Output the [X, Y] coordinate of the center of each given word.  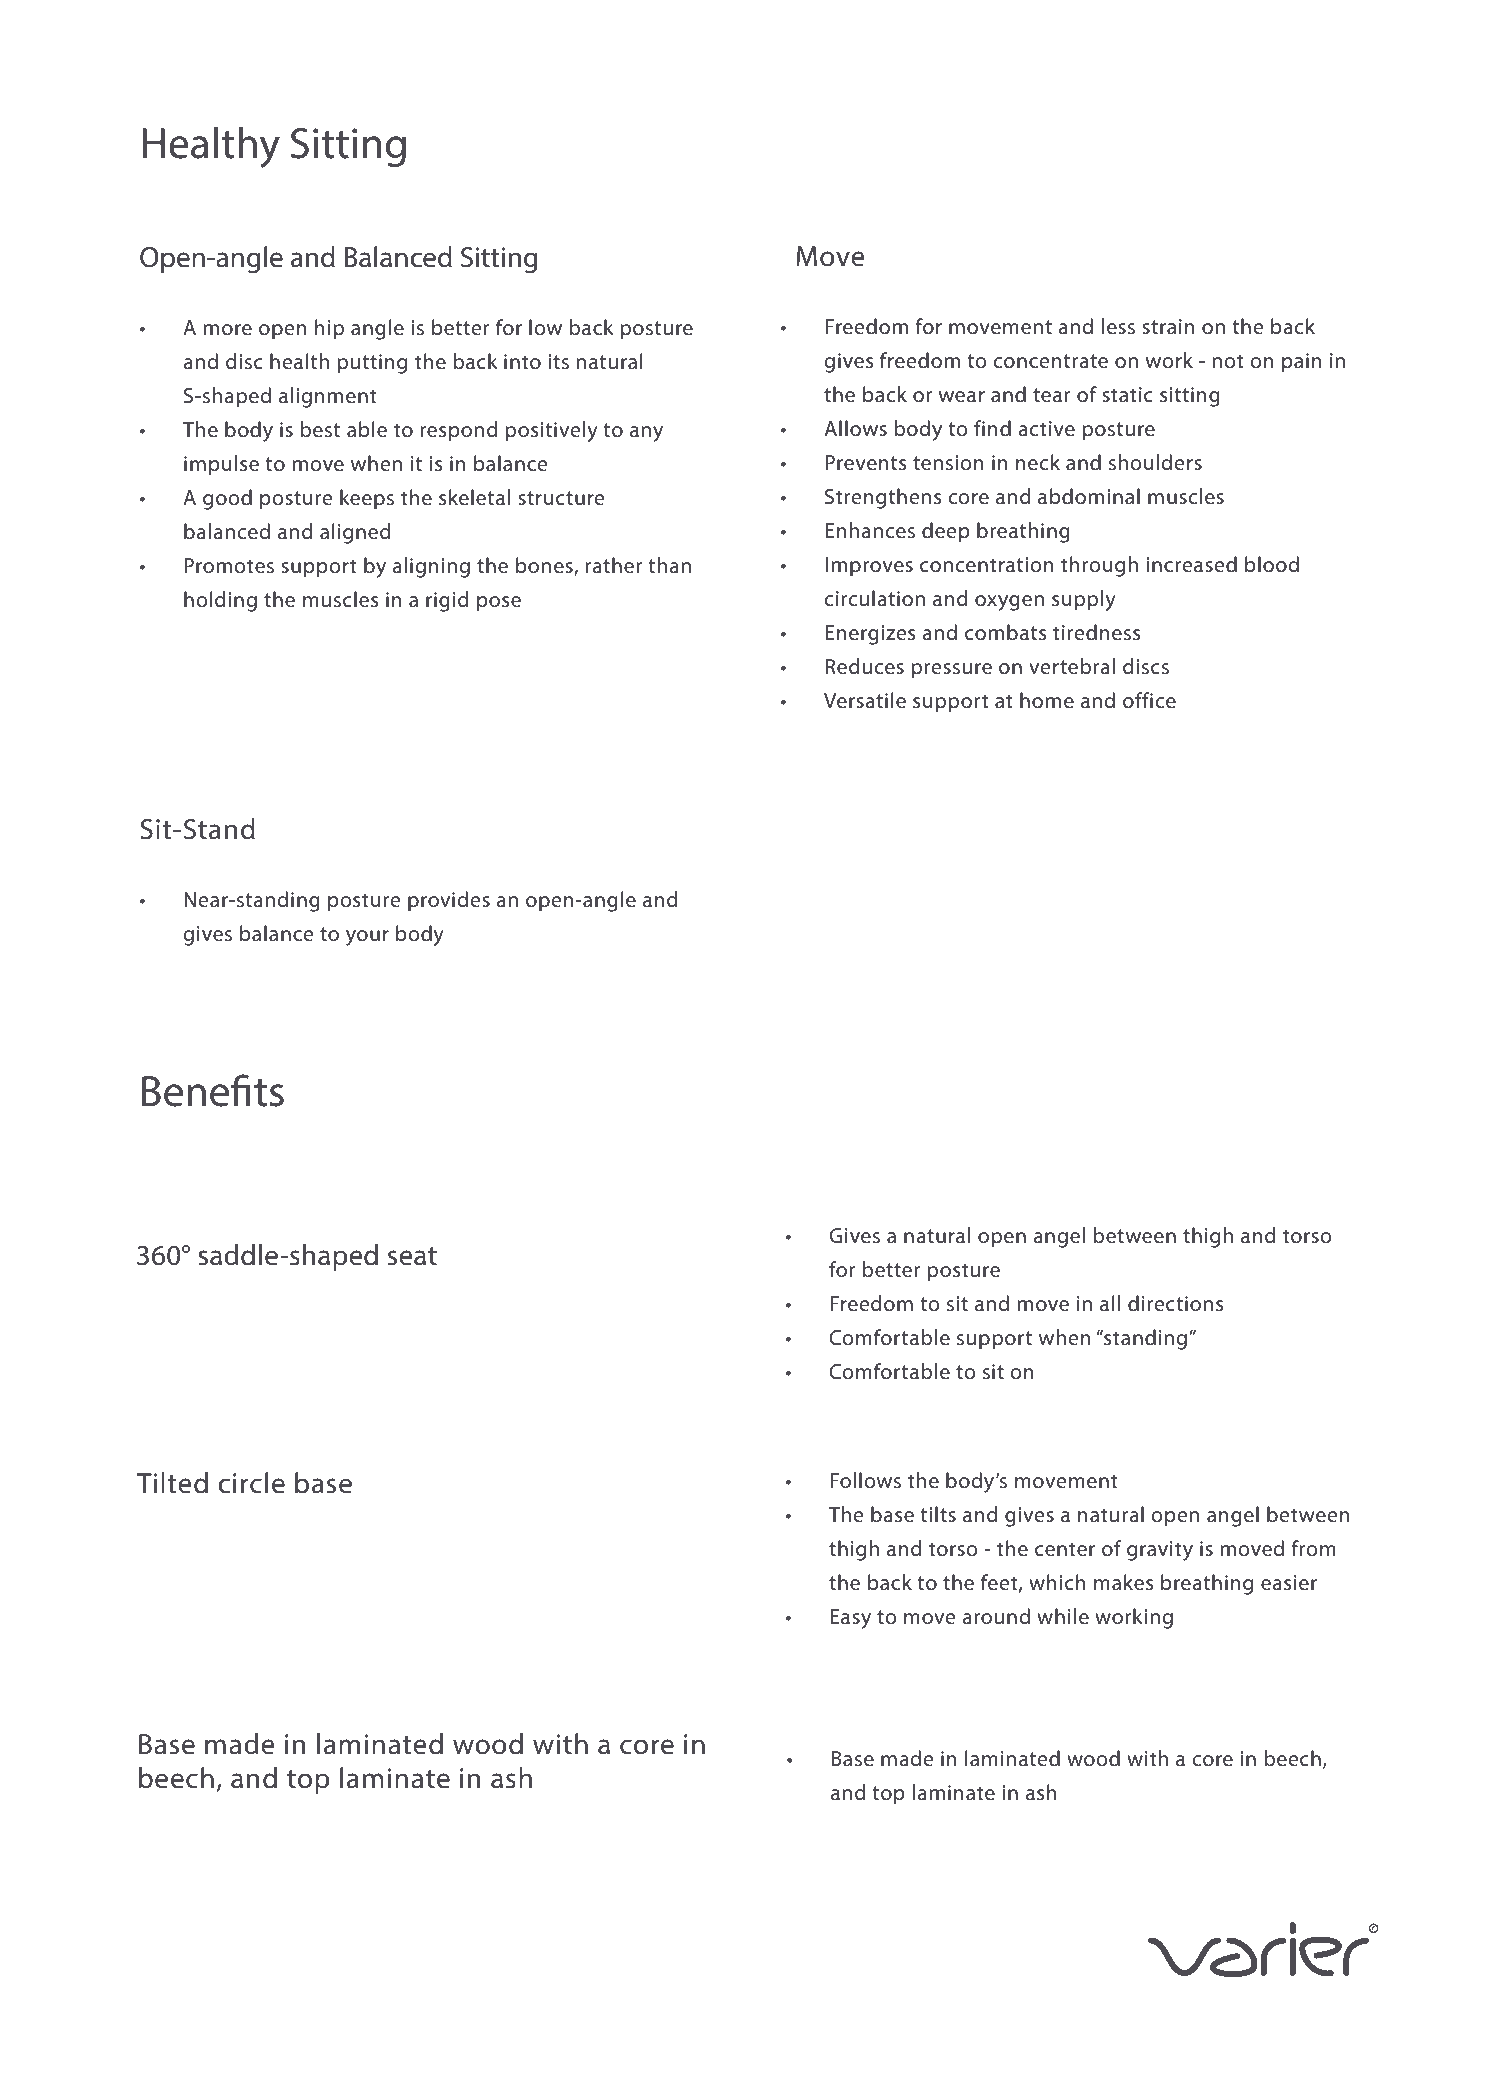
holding [220, 601]
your [367, 938]
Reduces [864, 666]
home [1047, 700]
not [1228, 361]
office [1149, 700]
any [646, 434]
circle [251, 1483]
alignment [328, 397]
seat [412, 1256]
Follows [865, 1480]
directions [1175, 1303]
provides [449, 901]
